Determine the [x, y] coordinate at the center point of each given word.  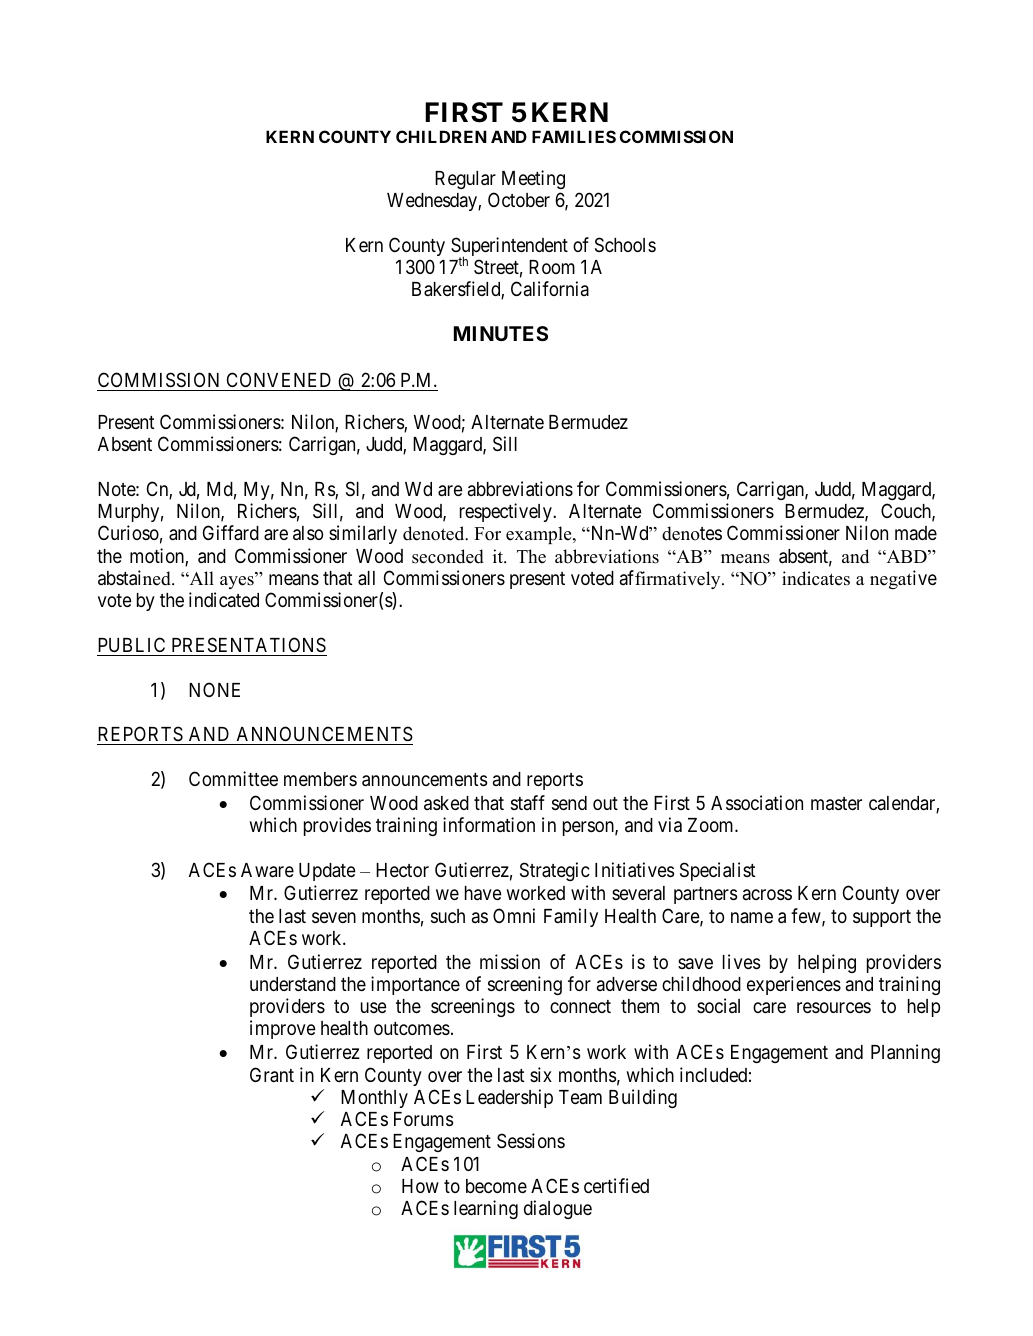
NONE [214, 689]
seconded [448, 556]
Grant [272, 1074]
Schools [625, 244]
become [496, 1186]
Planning [905, 1053]
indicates [816, 578]
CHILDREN [441, 136]
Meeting [533, 179]
